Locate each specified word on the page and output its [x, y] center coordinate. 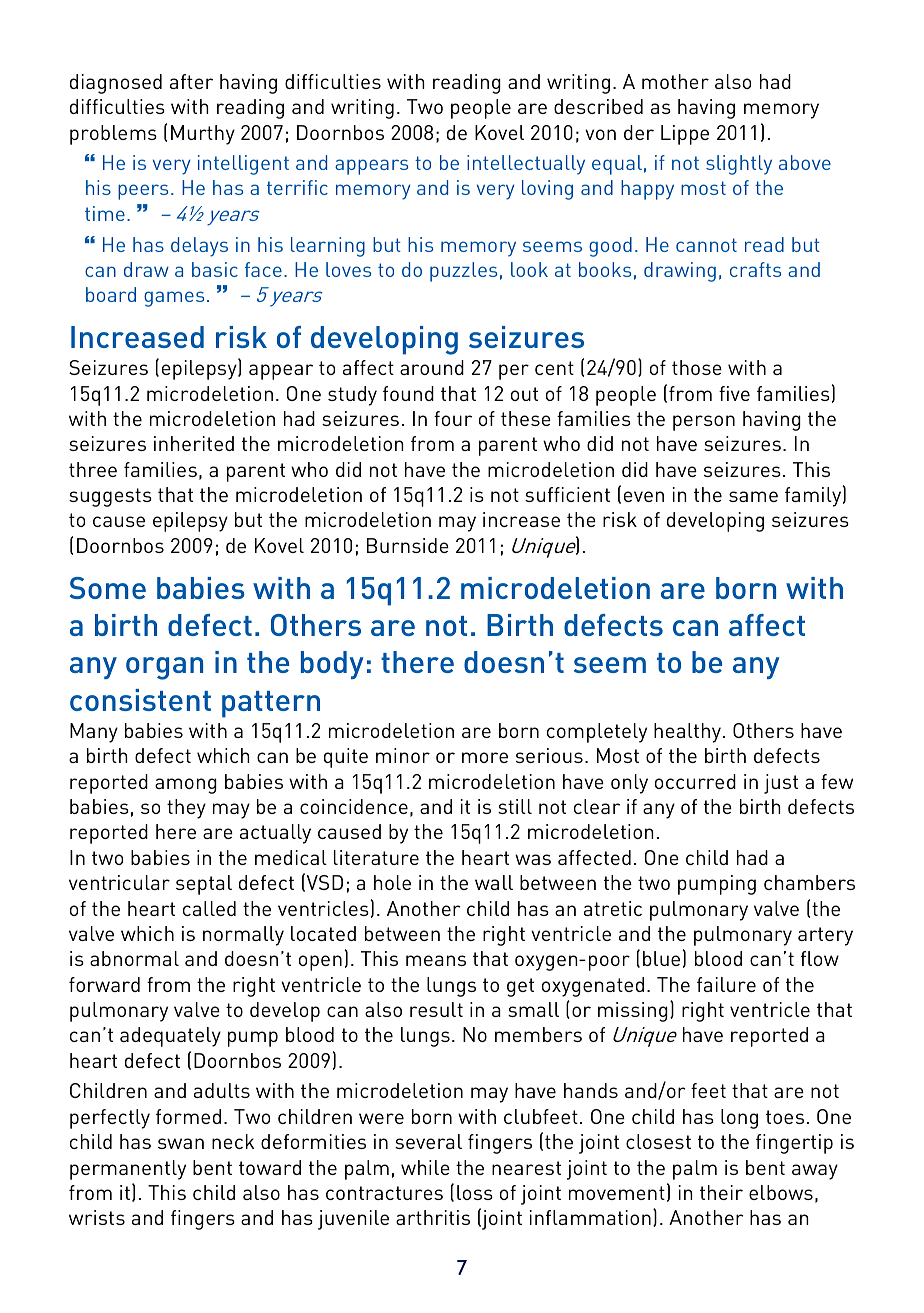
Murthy [203, 135]
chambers [809, 882]
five [734, 393]
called [209, 908]
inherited [194, 443]
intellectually [526, 165]
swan [181, 1143]
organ [164, 668]
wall [494, 882]
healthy [687, 733]
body [332, 665]
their [721, 1192]
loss [475, 1192]
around [432, 367]
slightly [739, 165]
